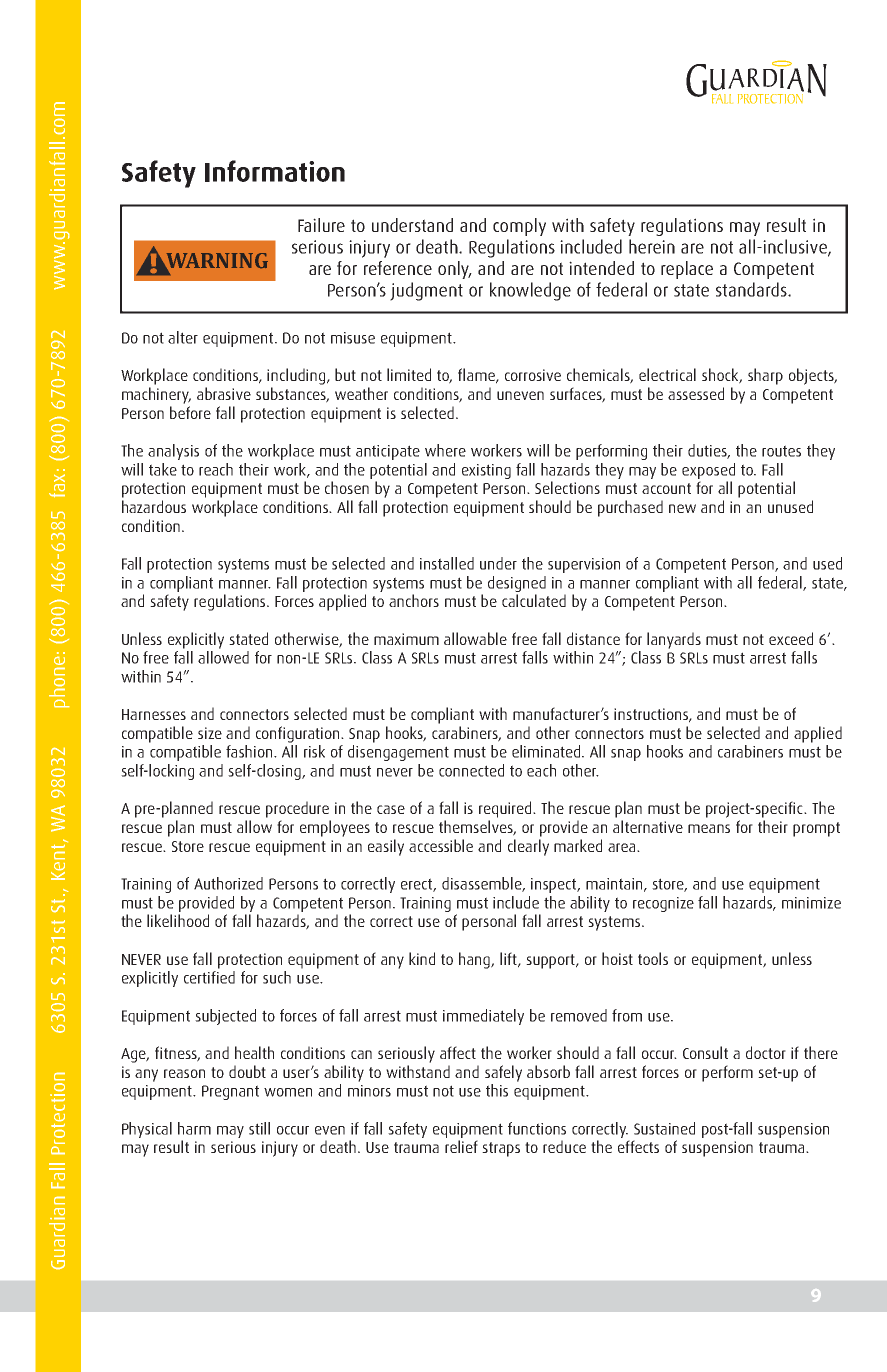  Describe the element at coordinates (259, 1128) in the page. I see `still` at that location.
